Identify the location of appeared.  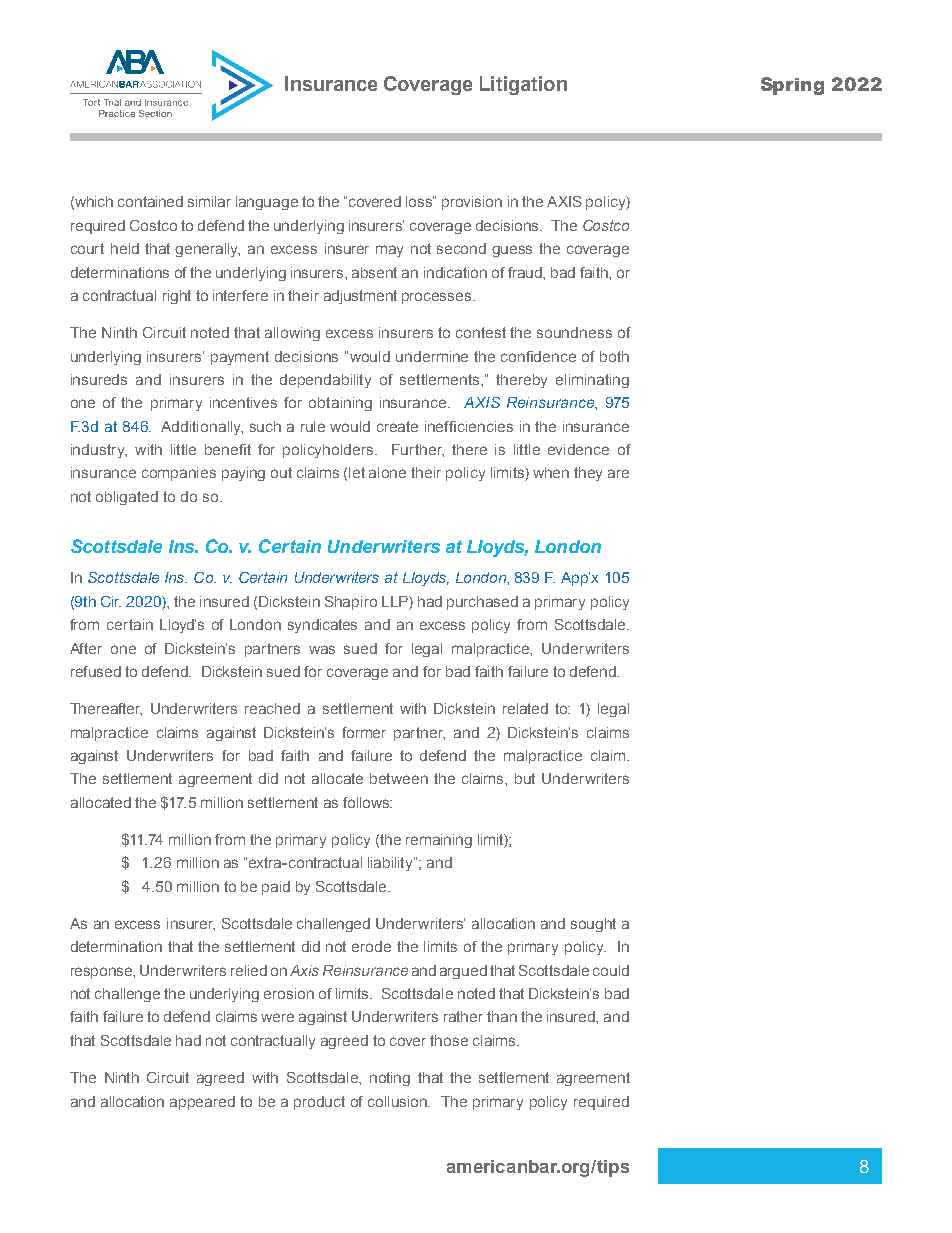
(202, 1103).
